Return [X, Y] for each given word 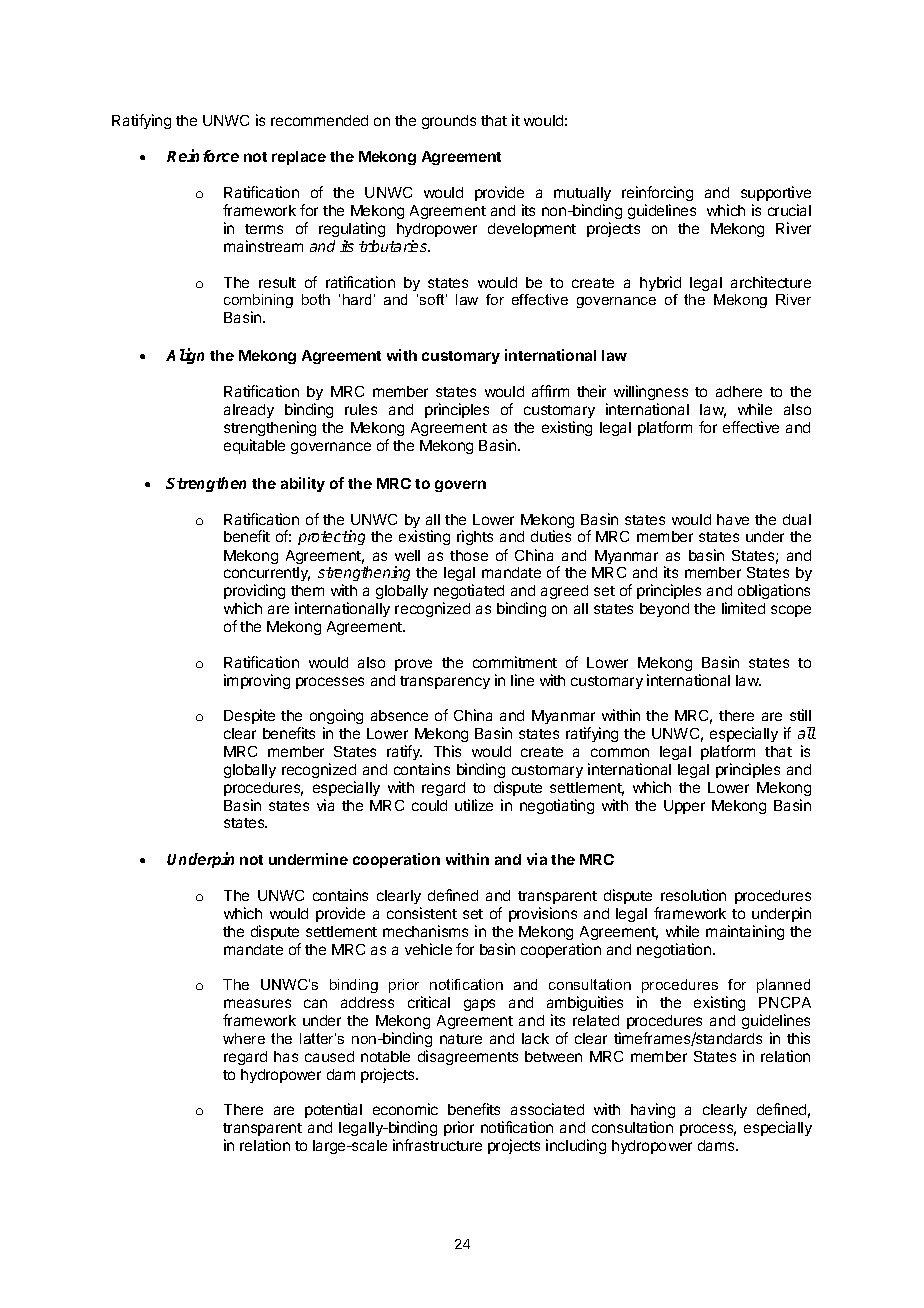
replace [299, 158]
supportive [776, 193]
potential [333, 1110]
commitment [515, 662]
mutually [582, 196]
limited [743, 608]
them [307, 590]
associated [547, 1109]
